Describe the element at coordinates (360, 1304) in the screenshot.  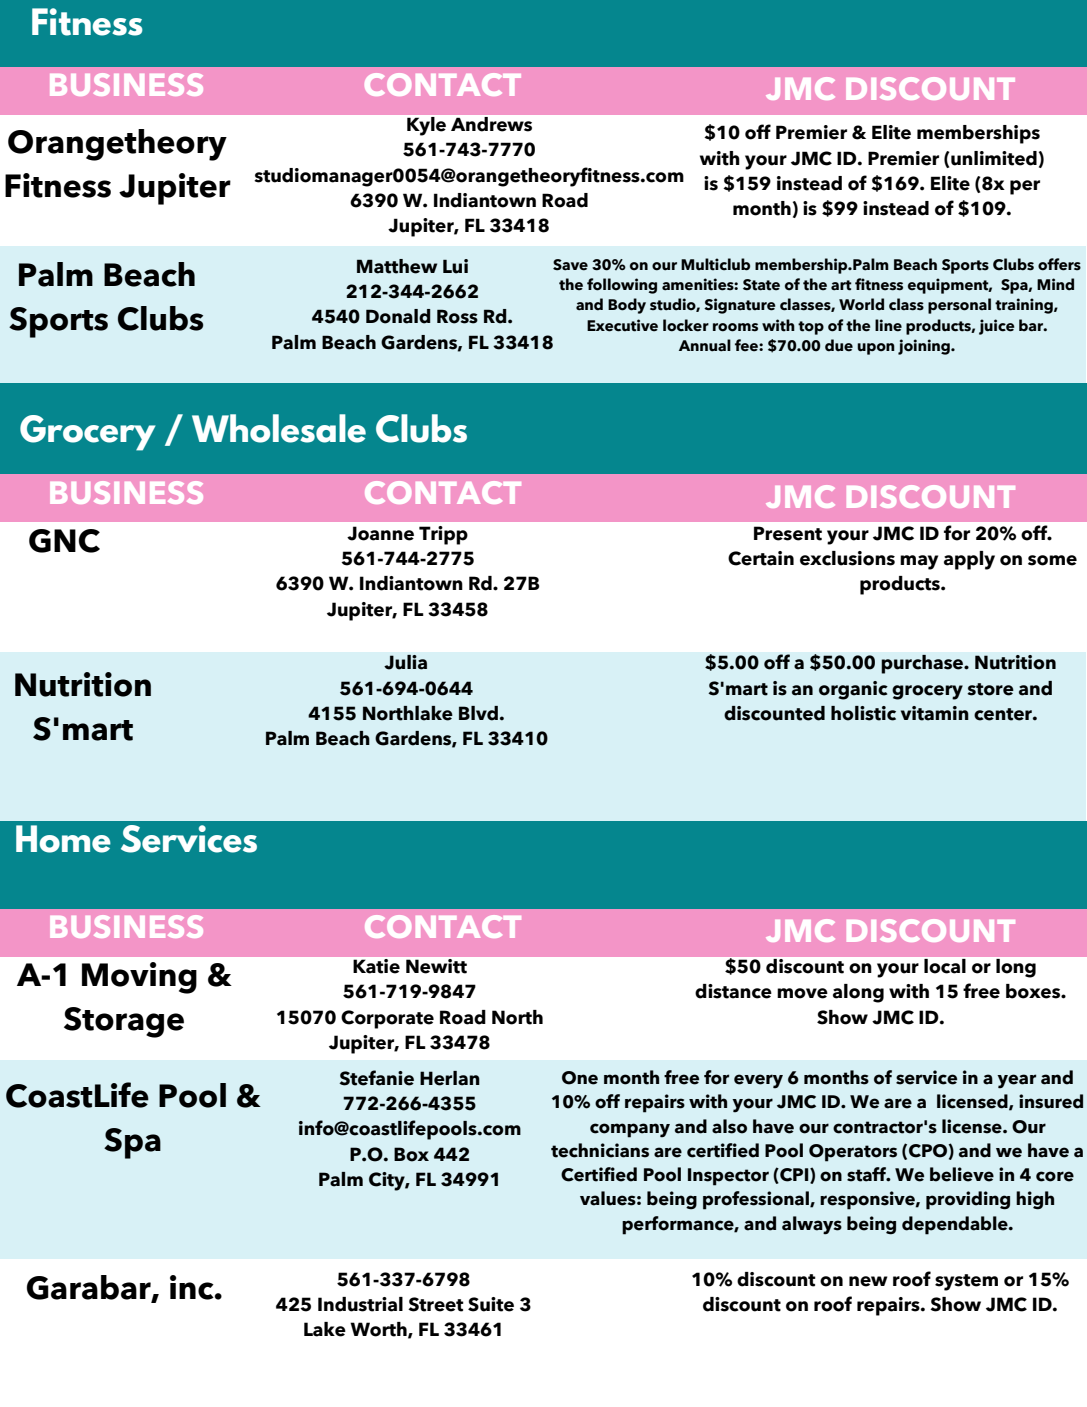
I see `Industrial` at that location.
